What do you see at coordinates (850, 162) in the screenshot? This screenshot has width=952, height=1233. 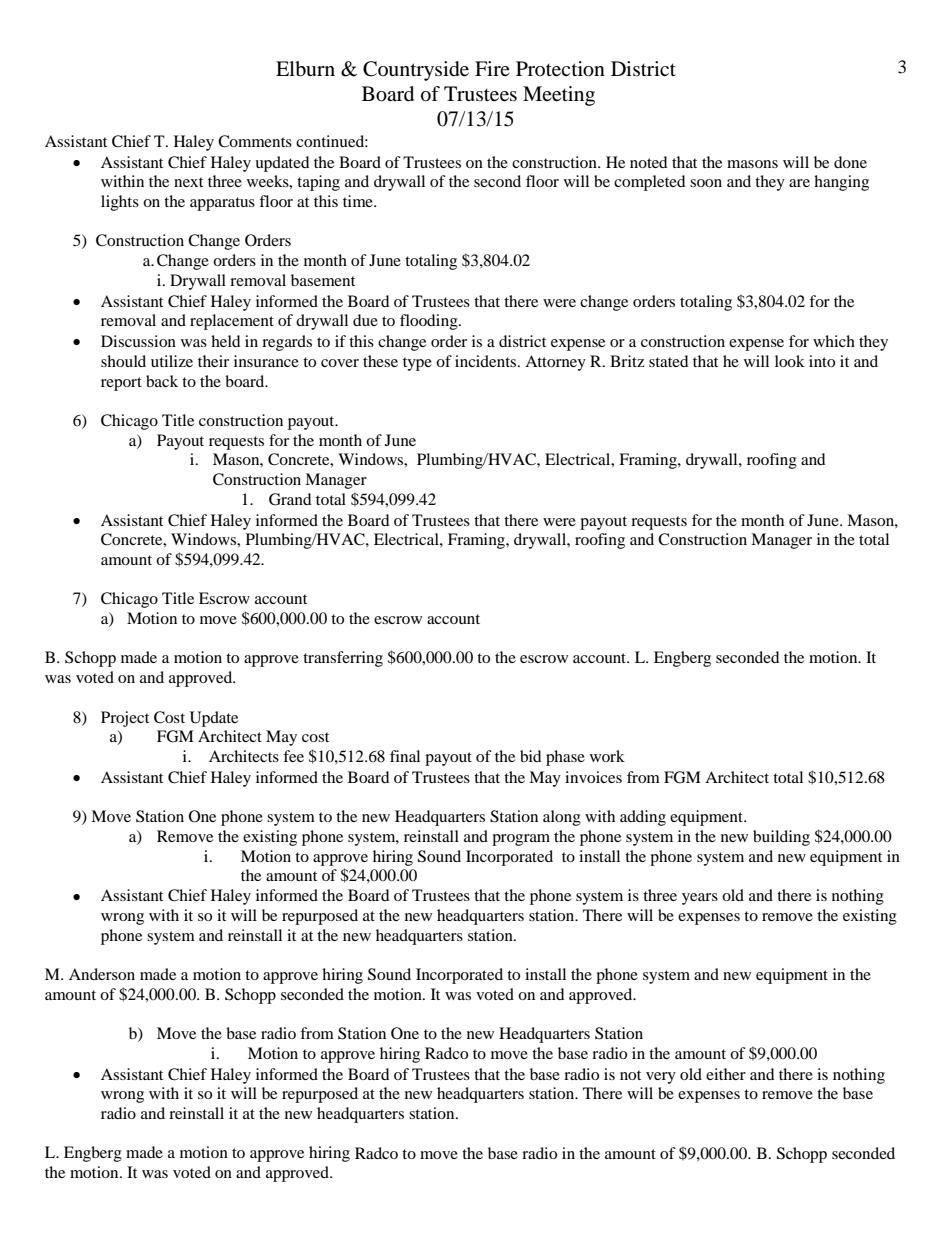 I see `done` at bounding box center [850, 162].
